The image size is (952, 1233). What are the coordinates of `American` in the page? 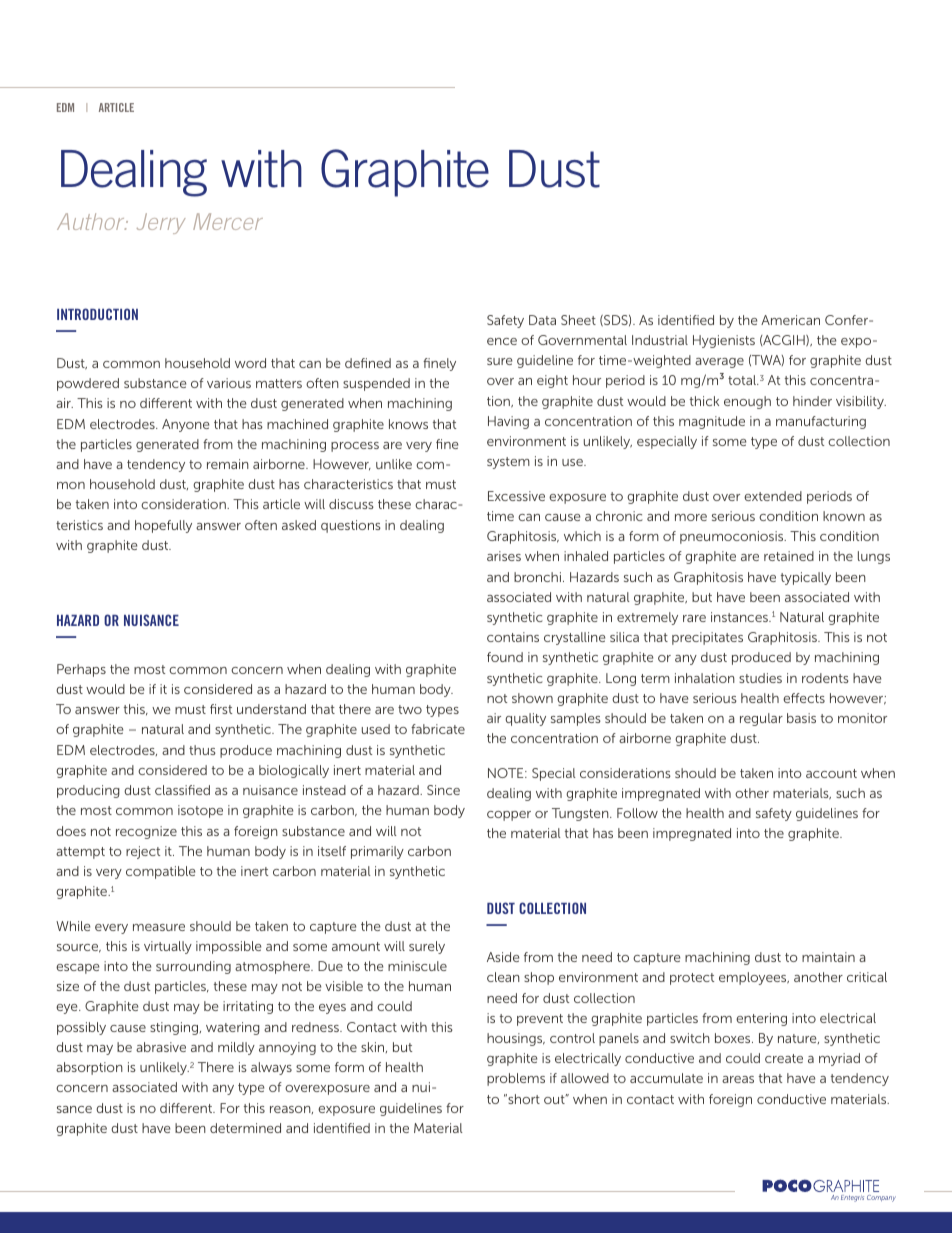 It's located at (790, 320).
